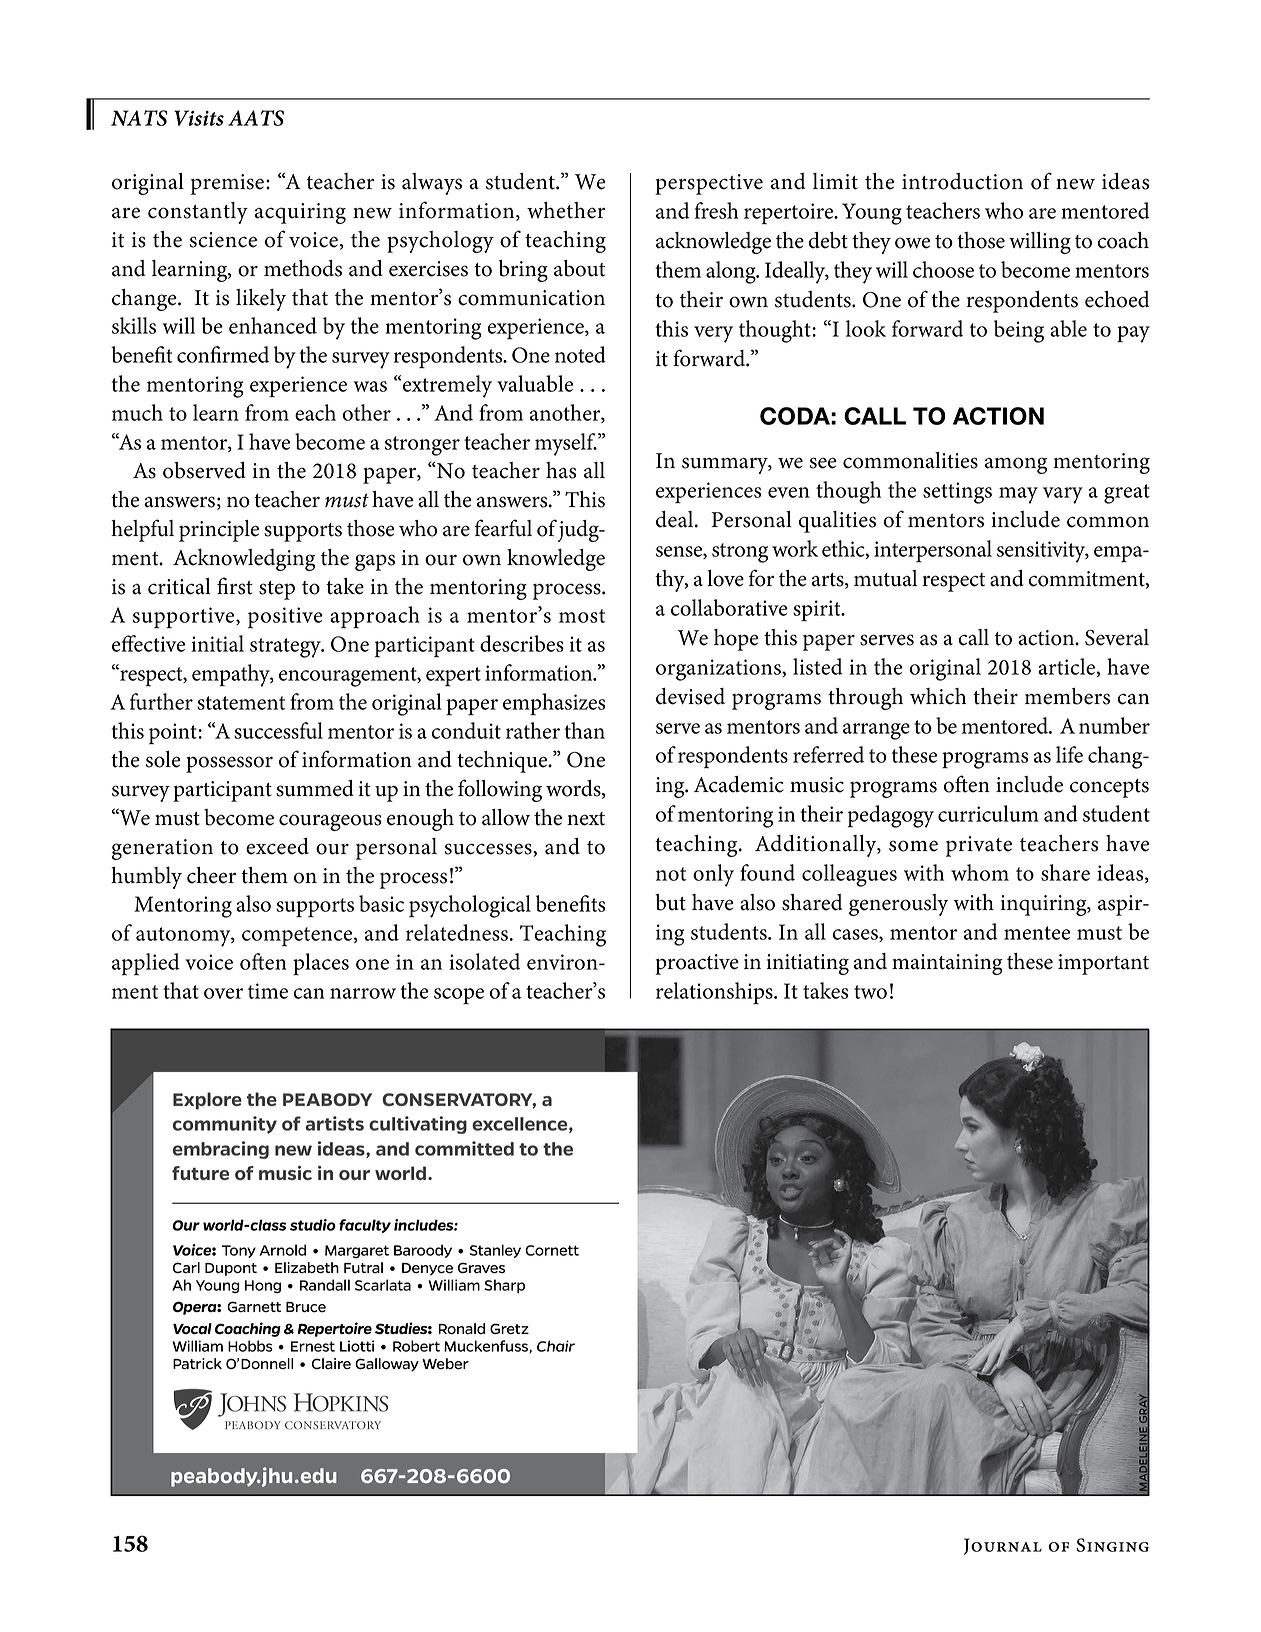 This image has height=1632, width=1261. What do you see at coordinates (586, 819) in the image?
I see `next` at bounding box center [586, 819].
